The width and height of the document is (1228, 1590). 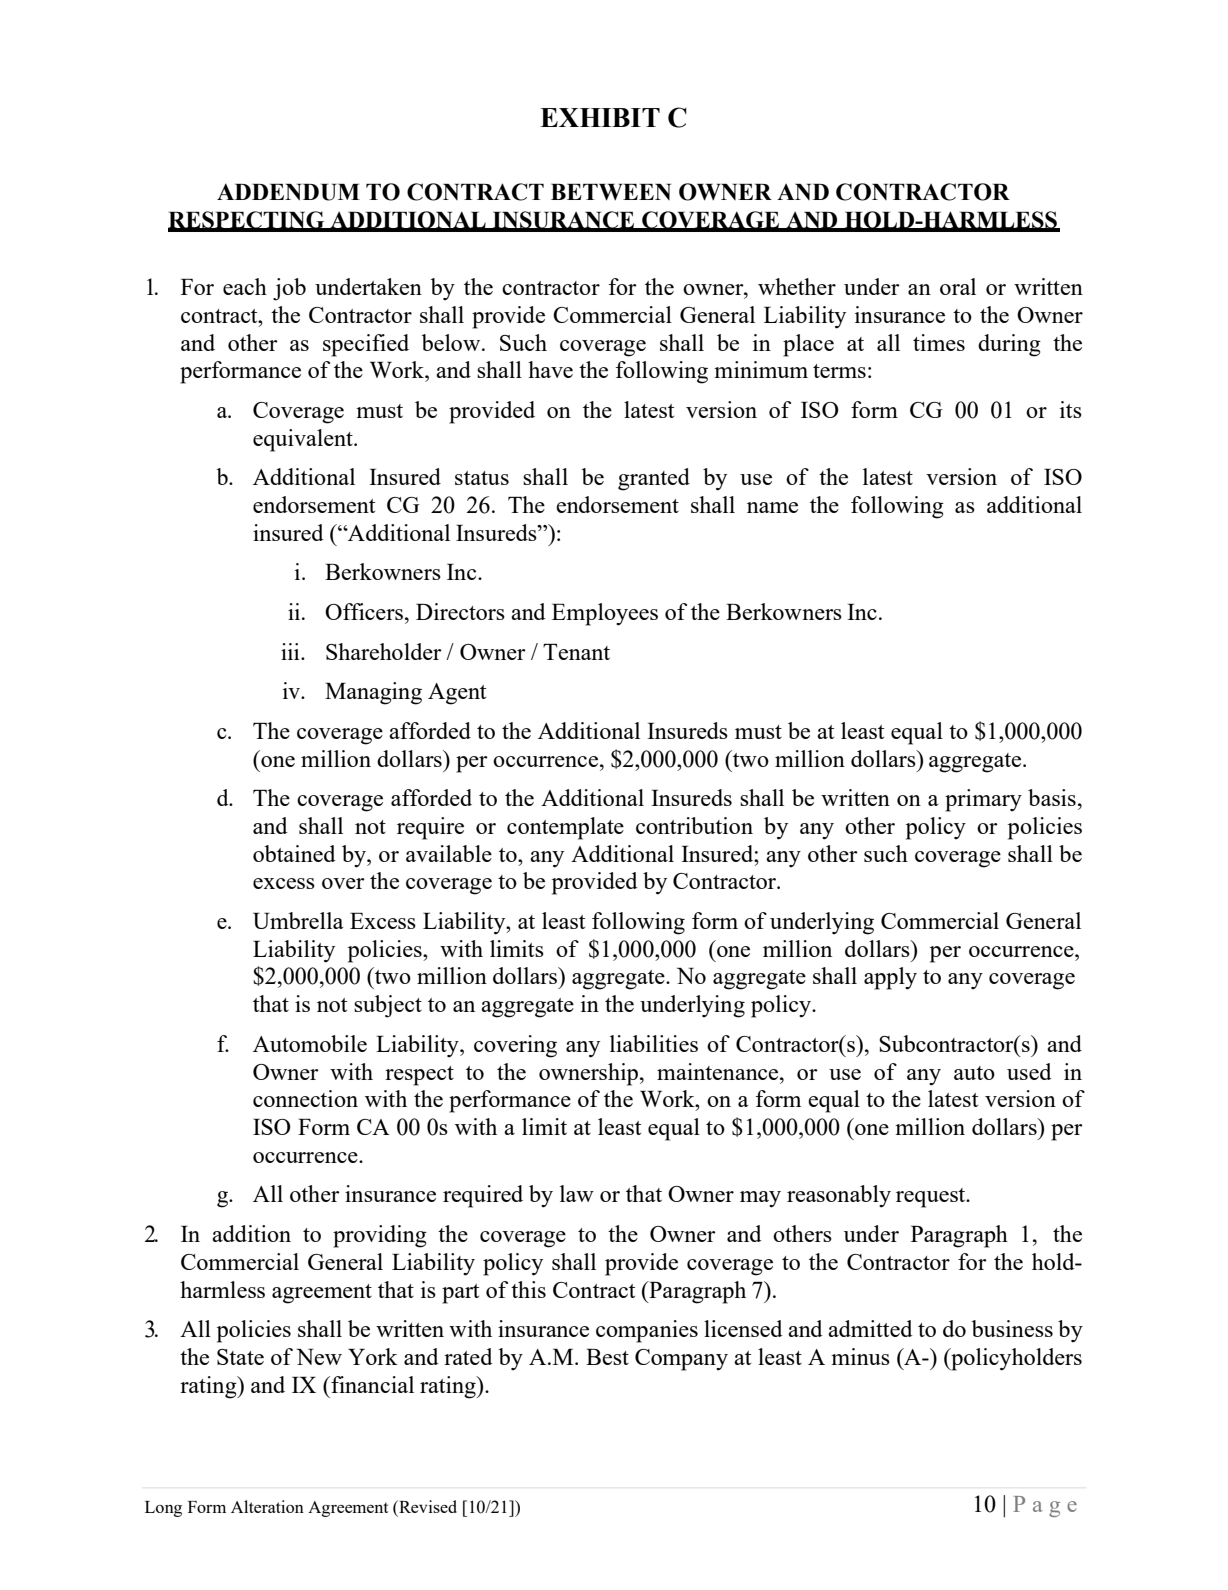 What do you see at coordinates (380, 1236) in the document?
I see `providing` at bounding box center [380, 1236].
